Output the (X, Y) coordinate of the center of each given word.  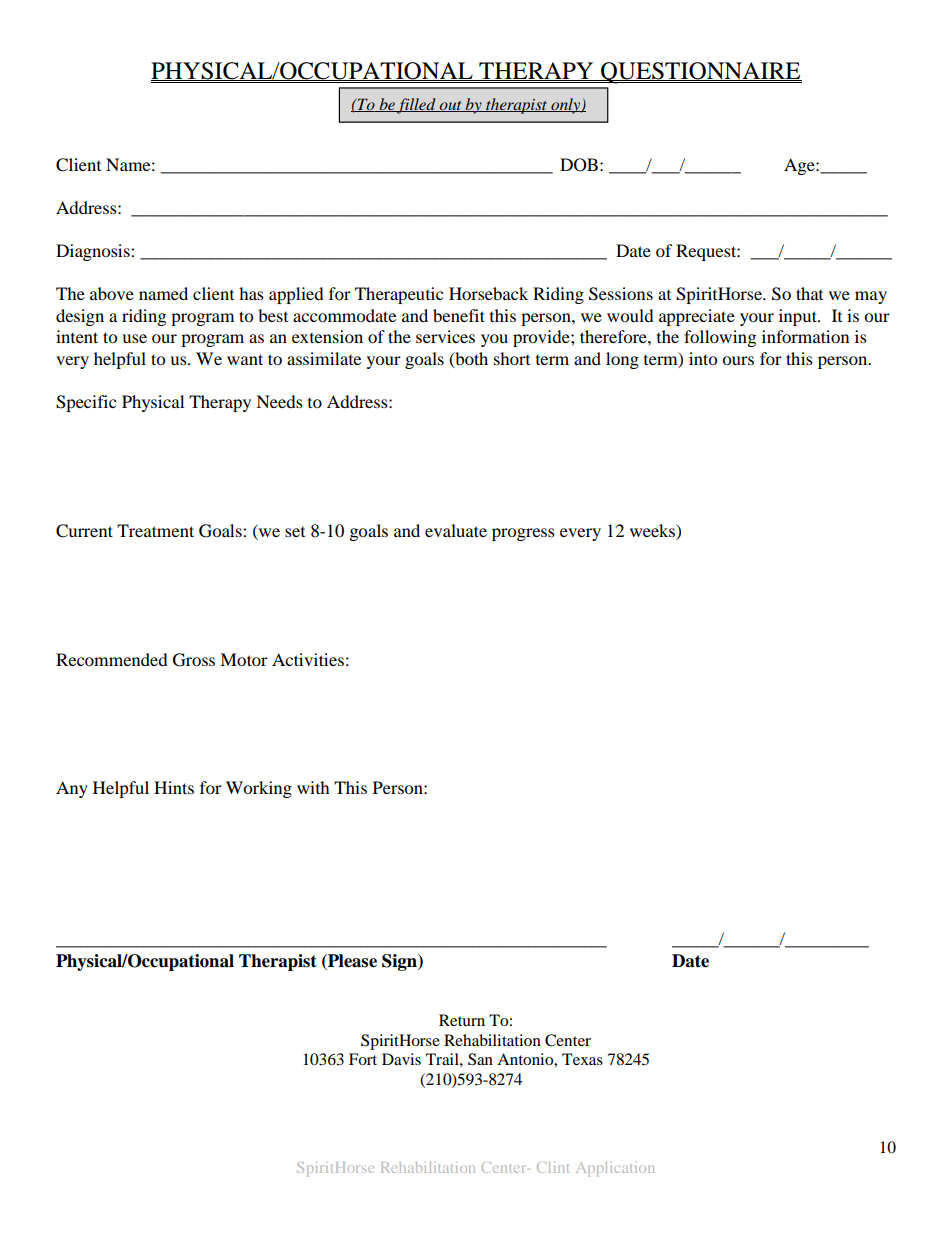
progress (523, 534)
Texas (582, 1059)
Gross (194, 660)
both (470, 359)
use (134, 338)
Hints (174, 787)
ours (738, 360)
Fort (363, 1059)
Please (351, 961)
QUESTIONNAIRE (700, 73)
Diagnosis (94, 252)
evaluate (456, 530)
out (450, 106)
